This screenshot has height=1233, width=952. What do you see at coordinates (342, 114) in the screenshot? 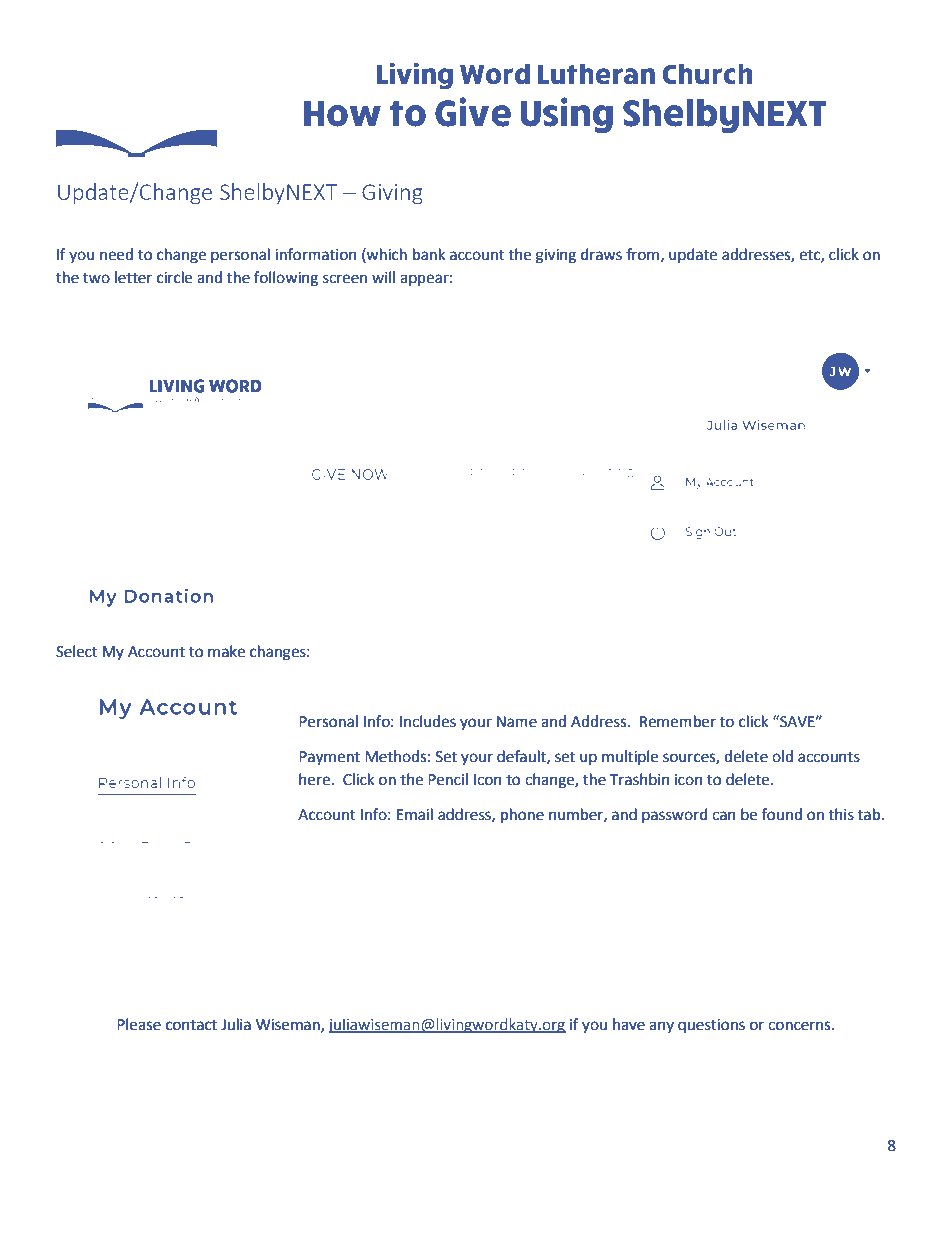
I see `How` at bounding box center [342, 114].
